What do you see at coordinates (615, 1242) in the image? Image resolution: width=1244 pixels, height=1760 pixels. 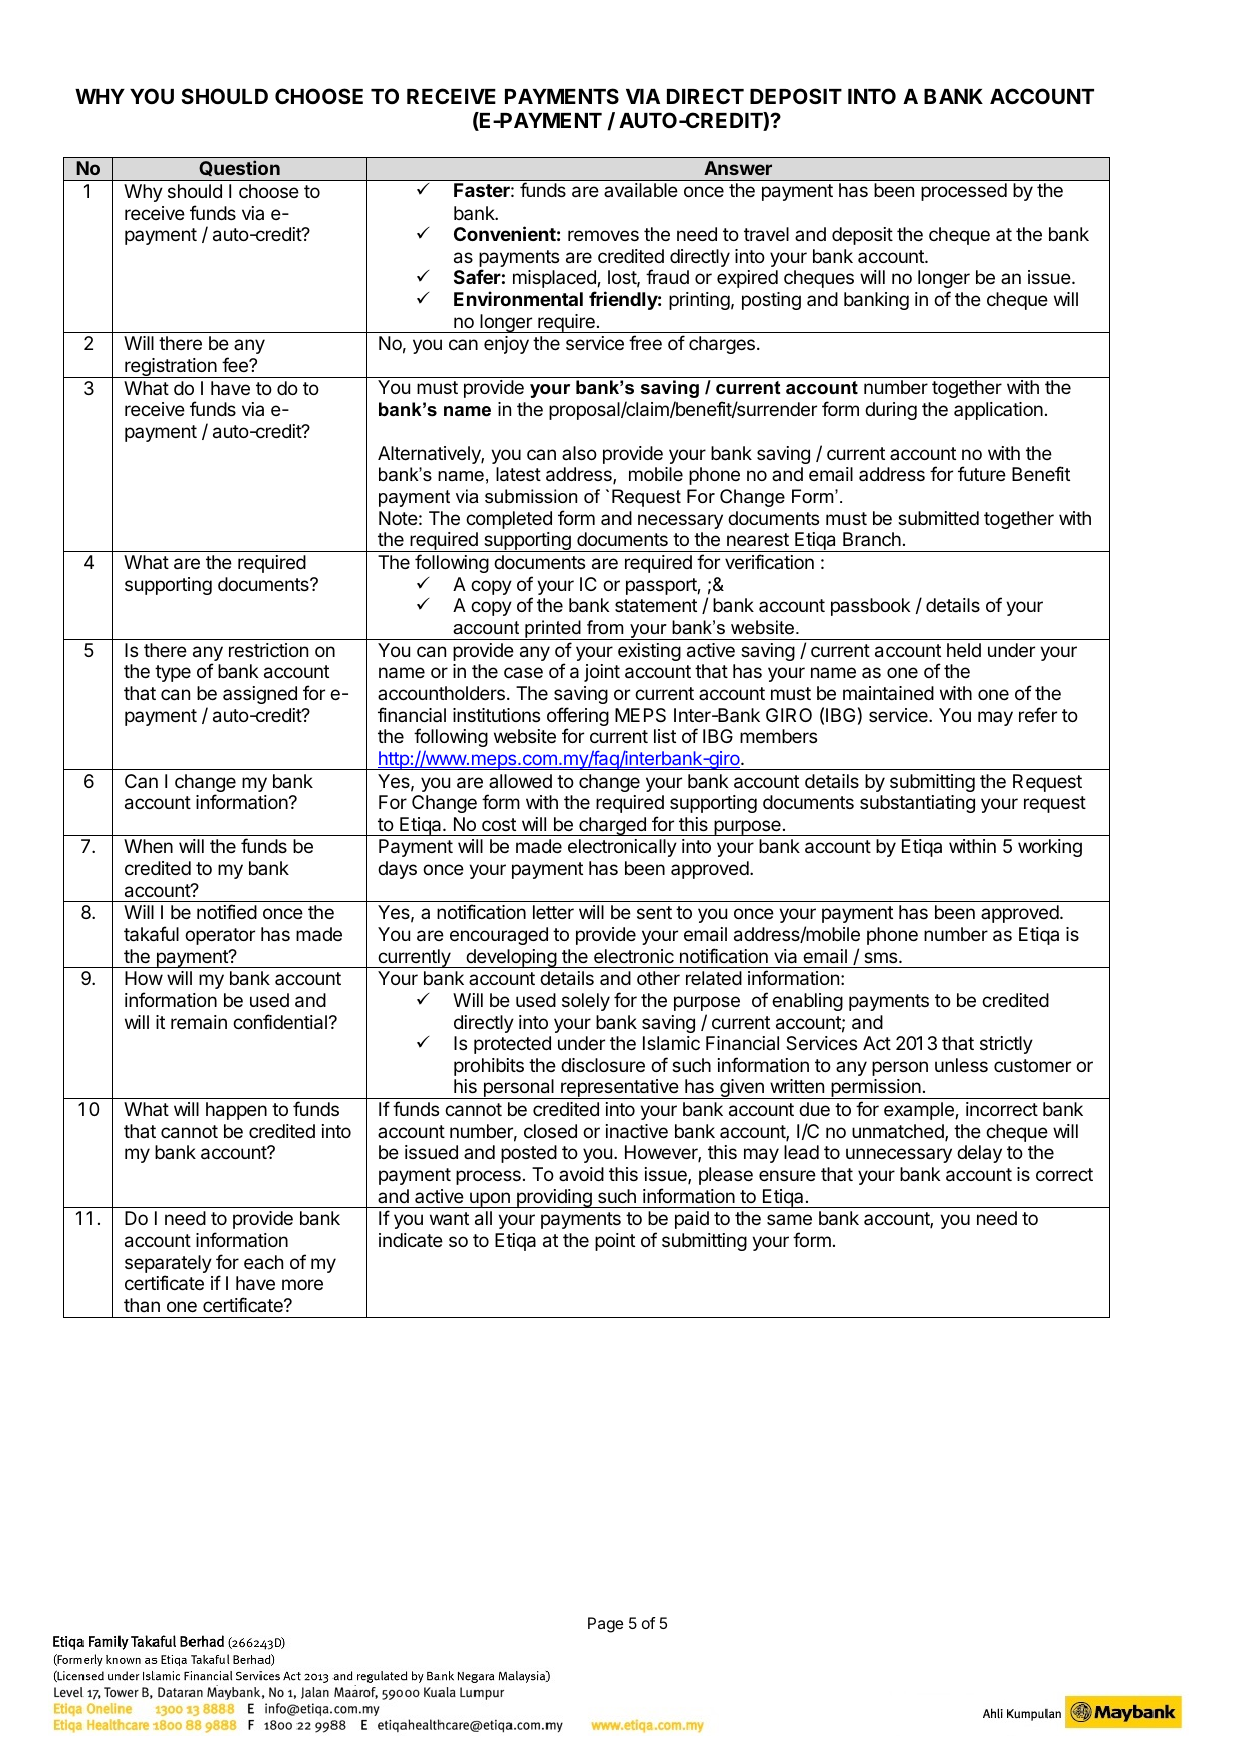 I see `point` at bounding box center [615, 1242].
